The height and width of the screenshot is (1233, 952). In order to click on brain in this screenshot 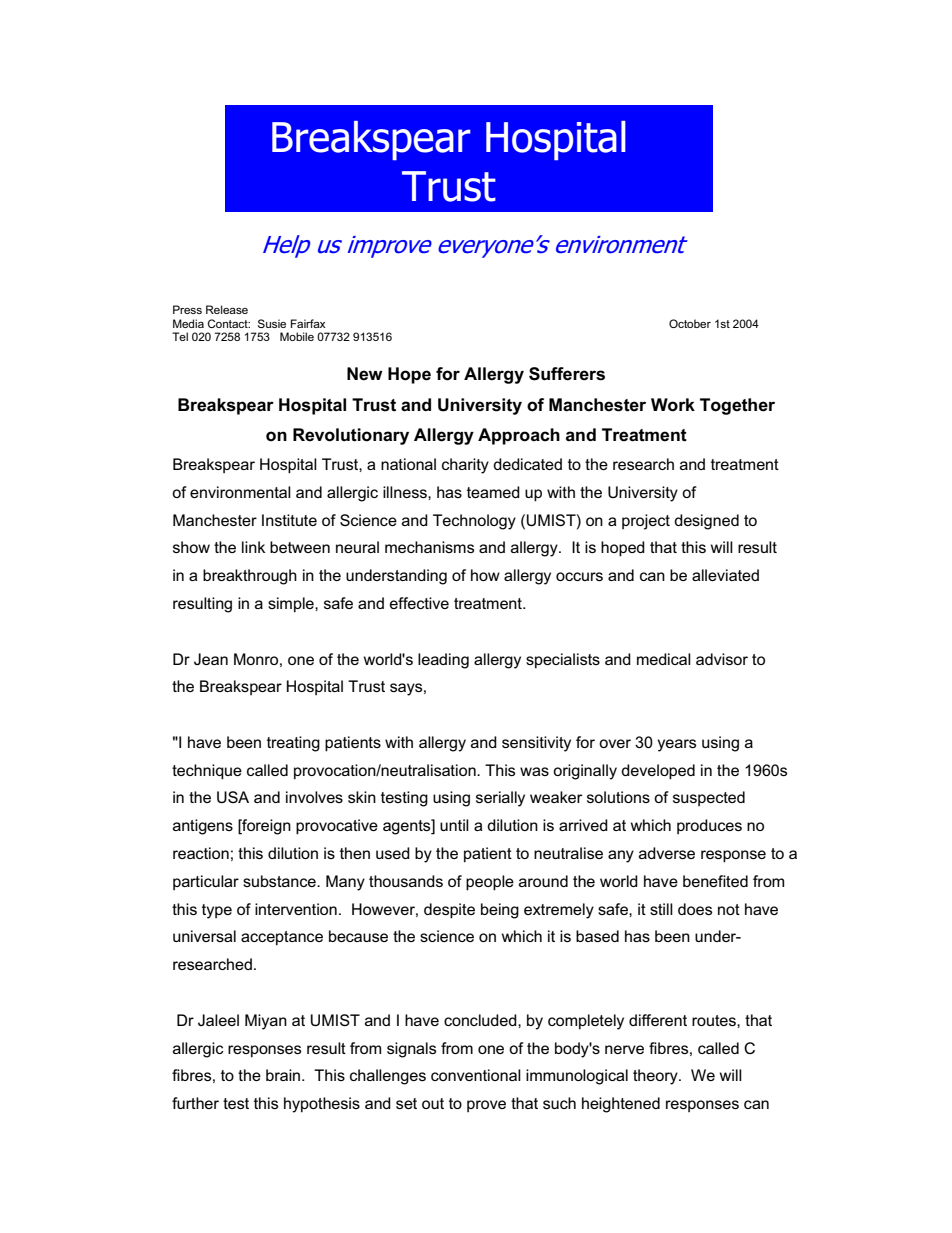, I will do `click(284, 1075)`.
